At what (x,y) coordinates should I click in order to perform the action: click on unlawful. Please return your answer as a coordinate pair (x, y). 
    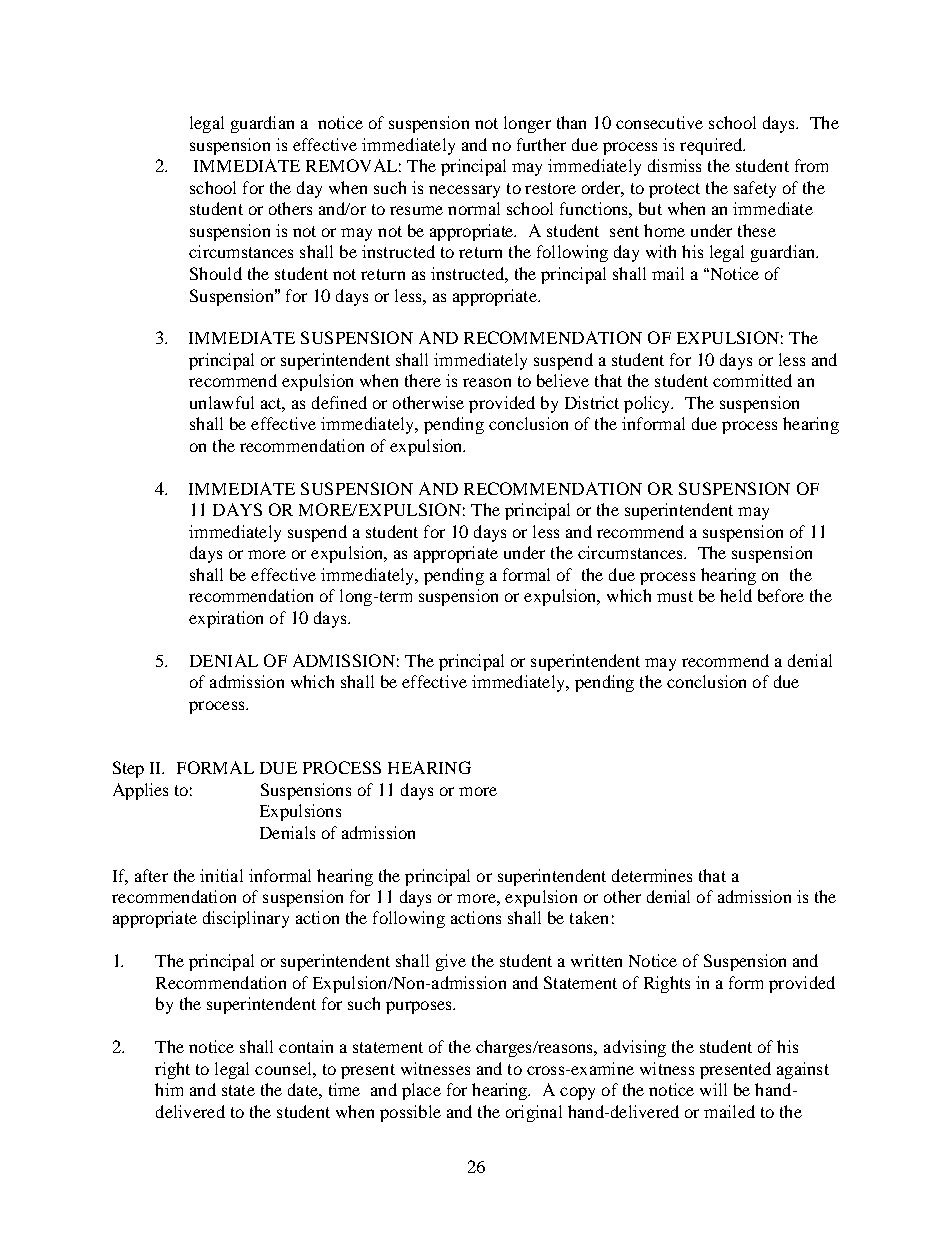
    Looking at the image, I should click on (222, 402).
